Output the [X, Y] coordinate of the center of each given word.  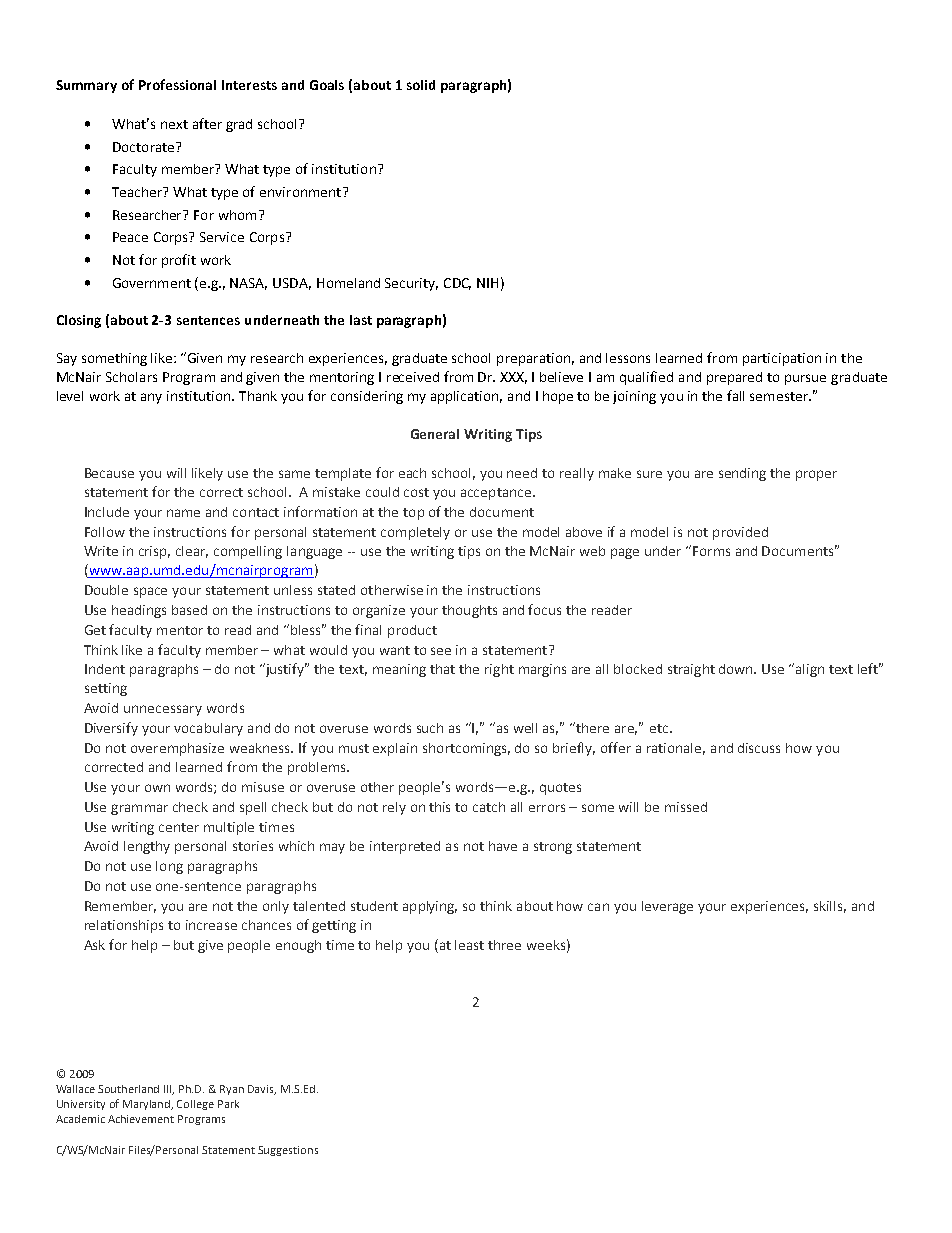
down [737, 669]
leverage [667, 907]
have [503, 846]
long [169, 867]
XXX [513, 378]
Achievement [141, 1119]
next [174, 124]
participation [782, 359]
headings [139, 611]
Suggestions [288, 1151]
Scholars [131, 377]
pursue [805, 379]
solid [421, 85]
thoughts [469, 611]
